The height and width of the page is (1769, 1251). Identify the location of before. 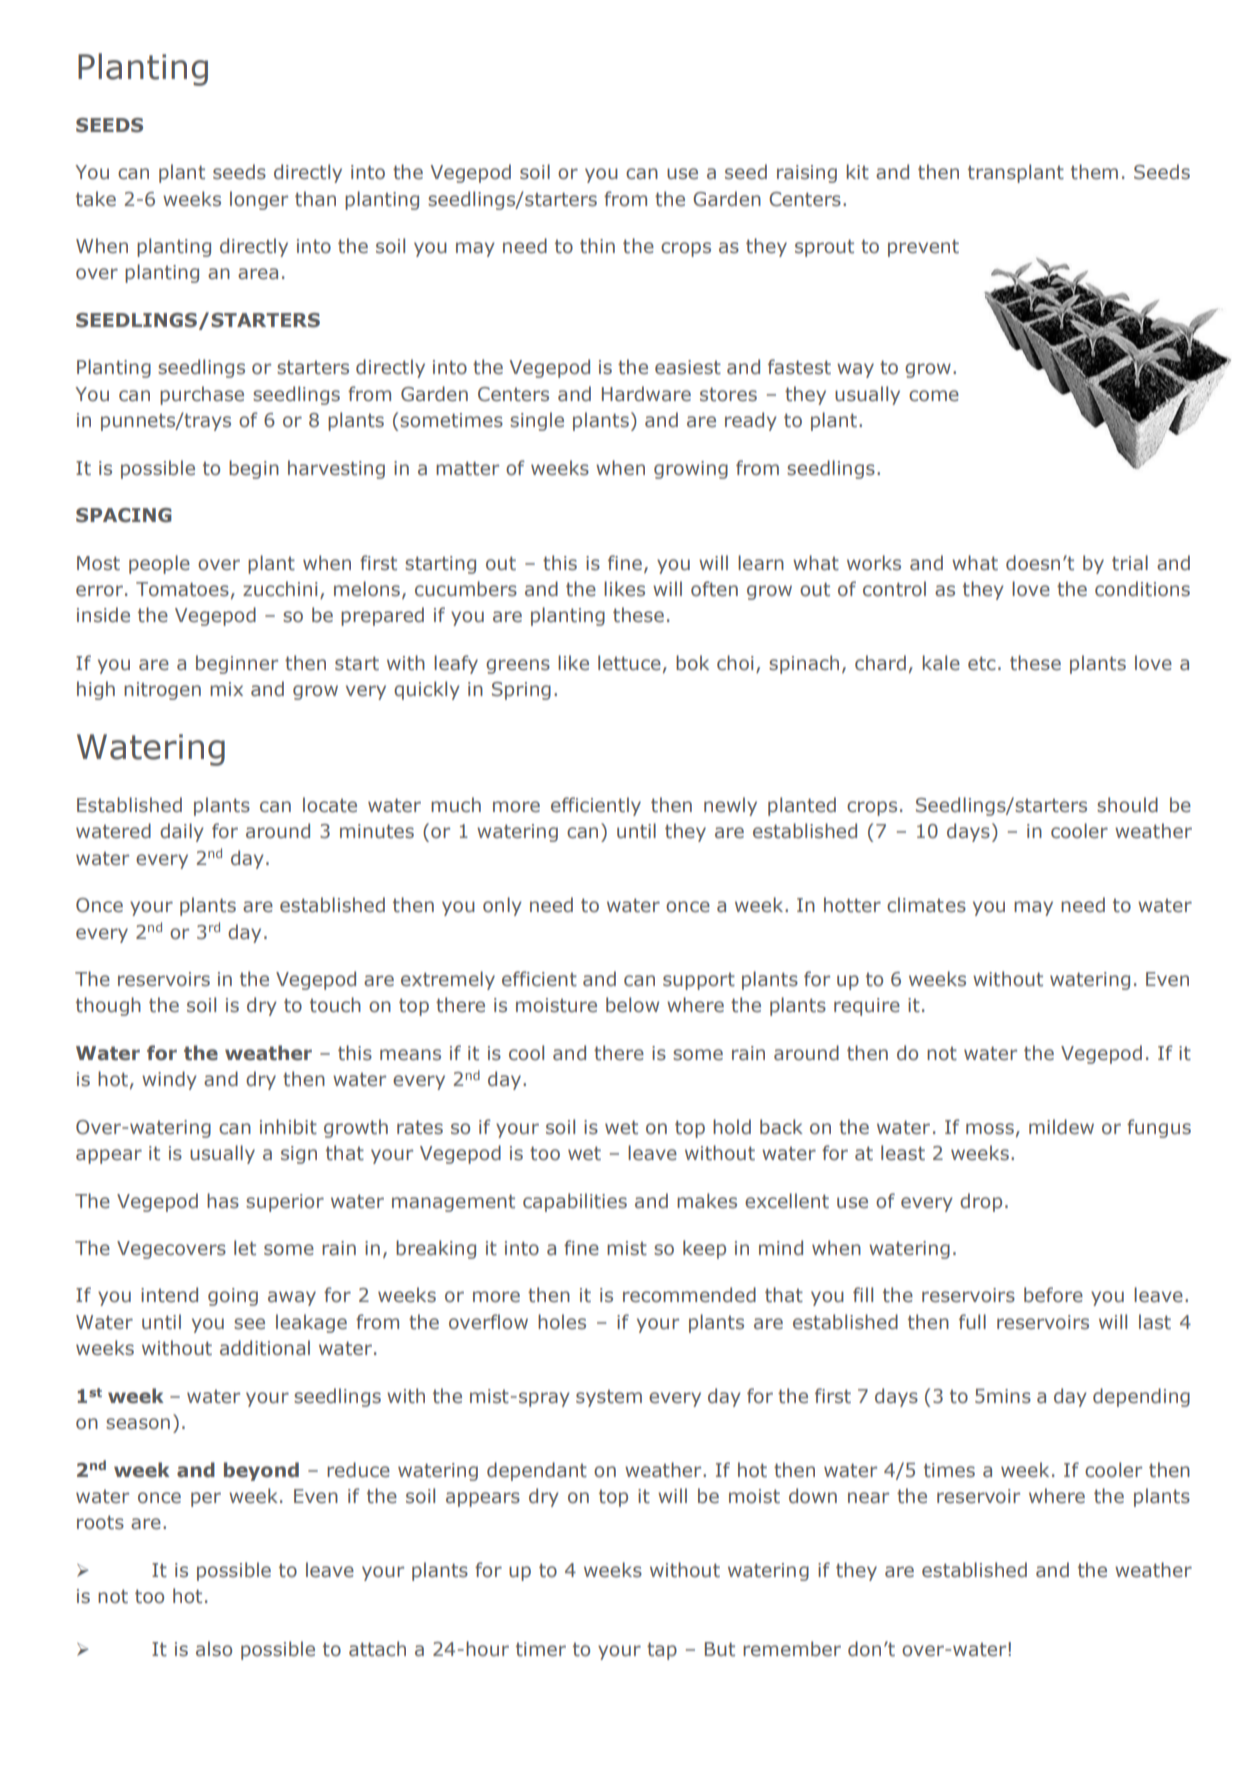
(1053, 1295).
